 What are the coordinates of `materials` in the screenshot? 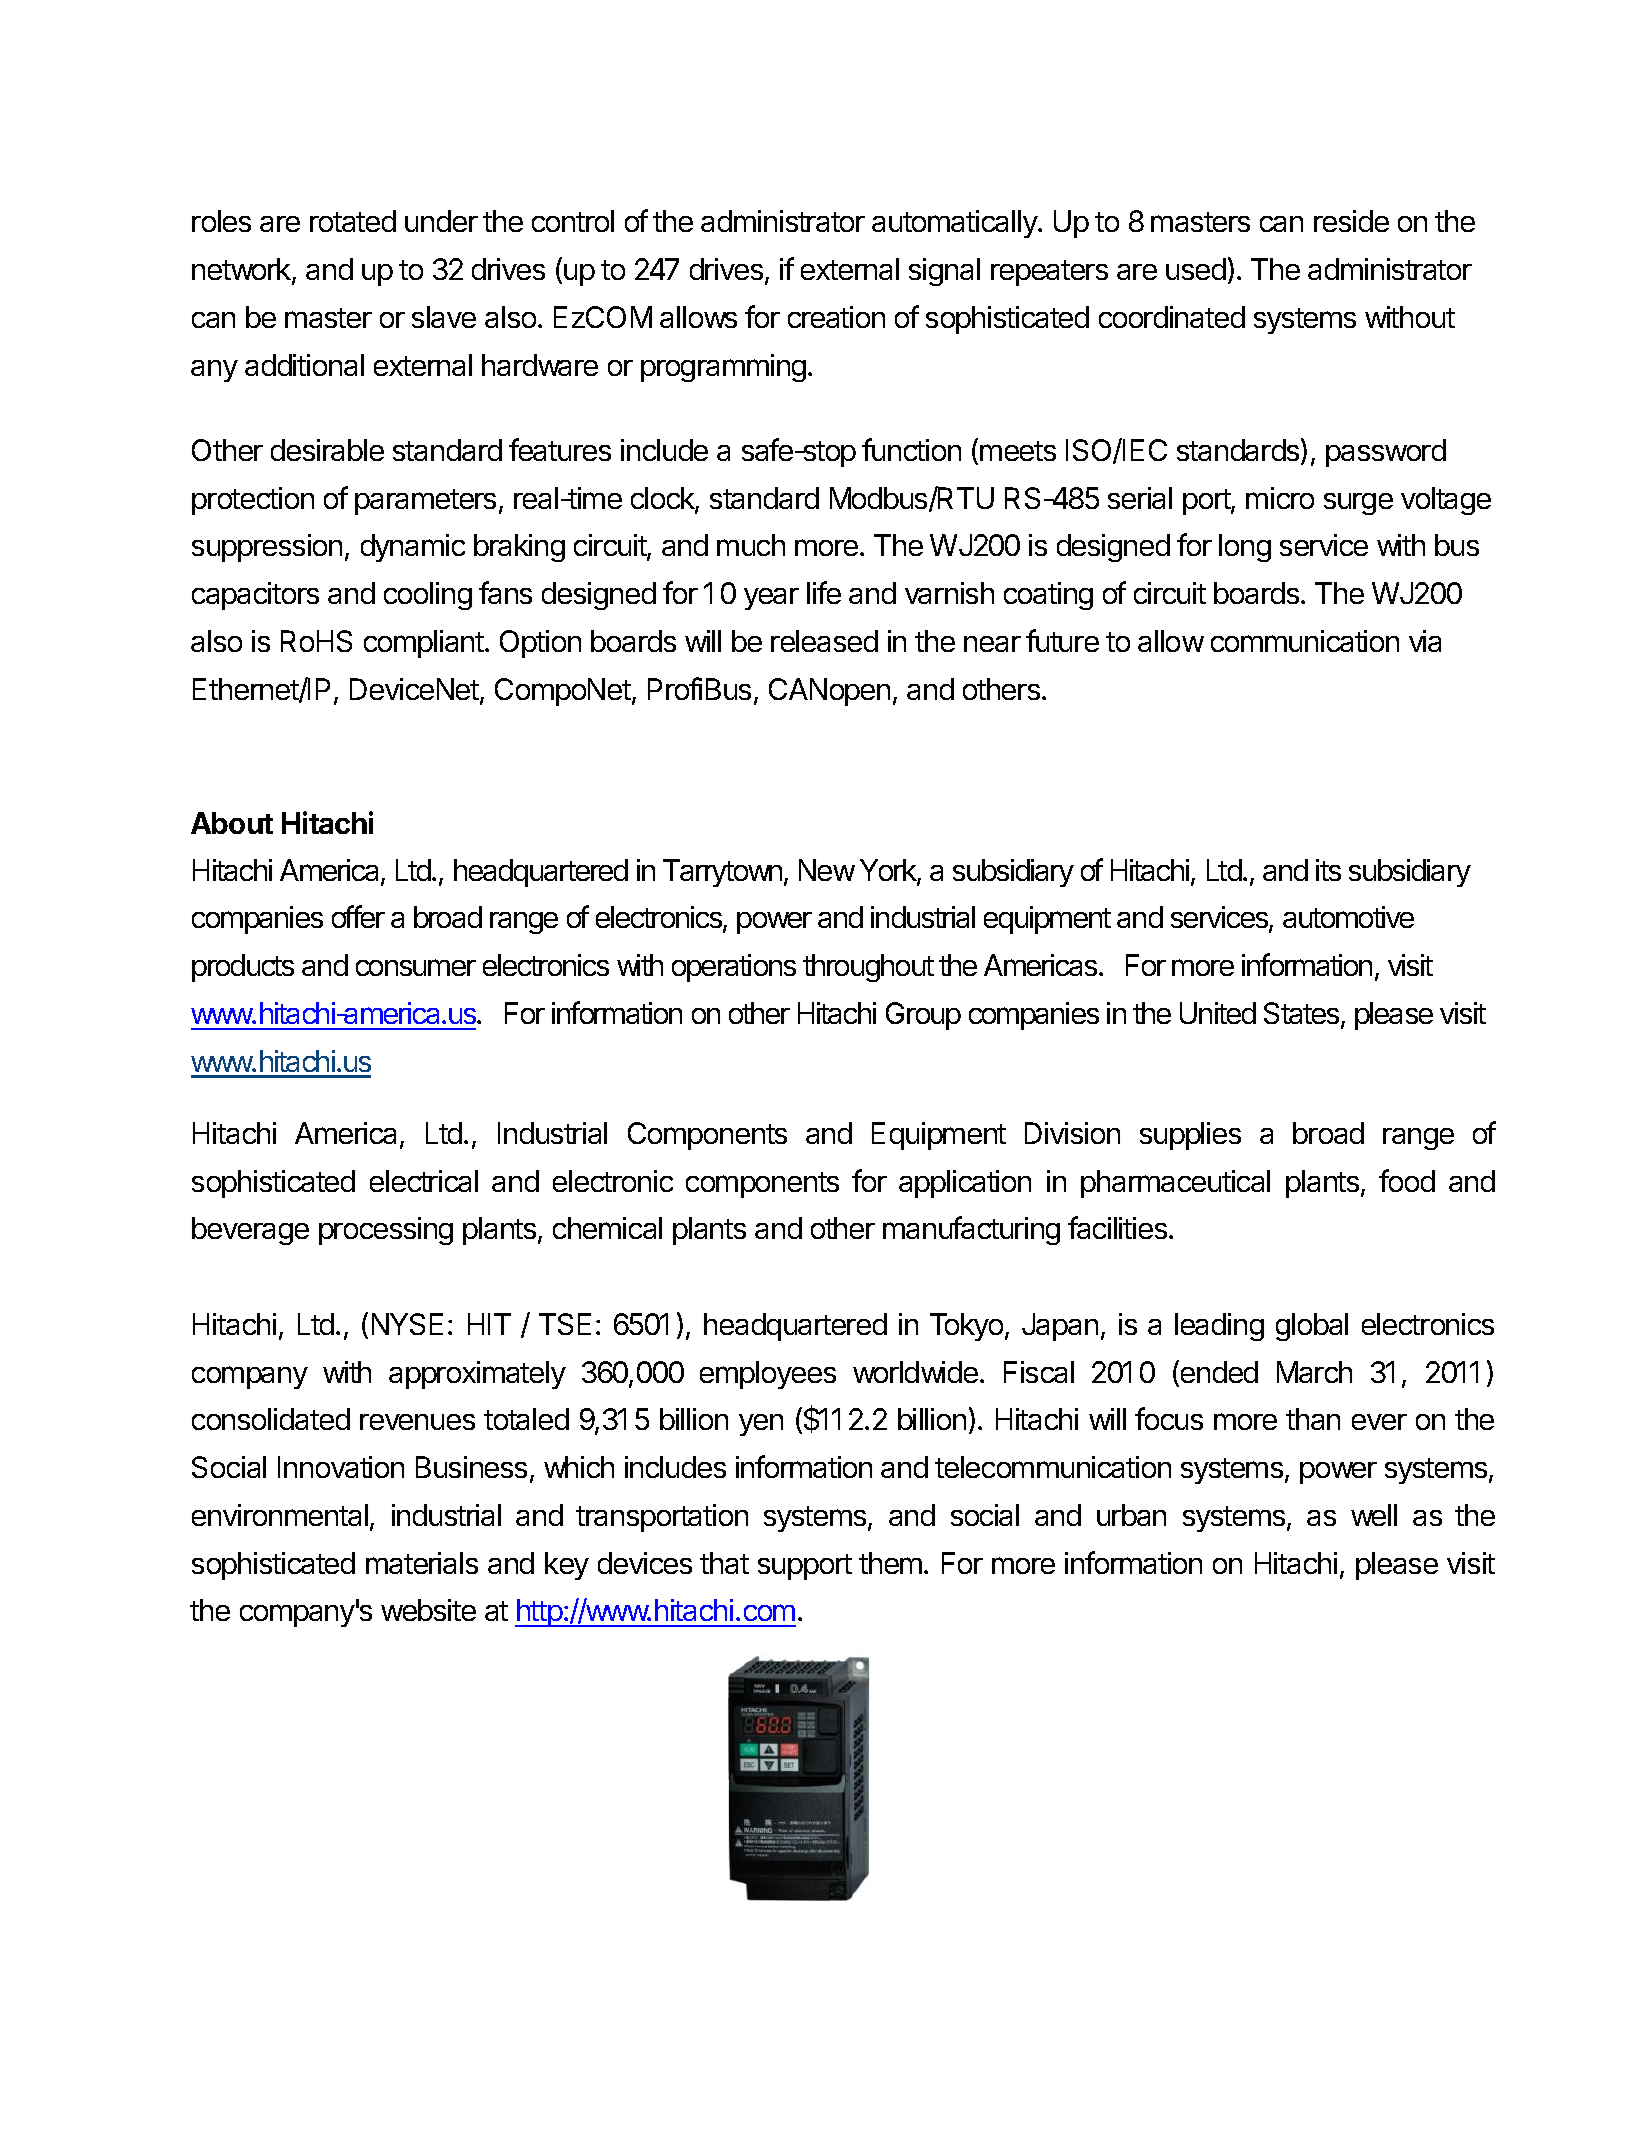 It's located at (422, 1563).
